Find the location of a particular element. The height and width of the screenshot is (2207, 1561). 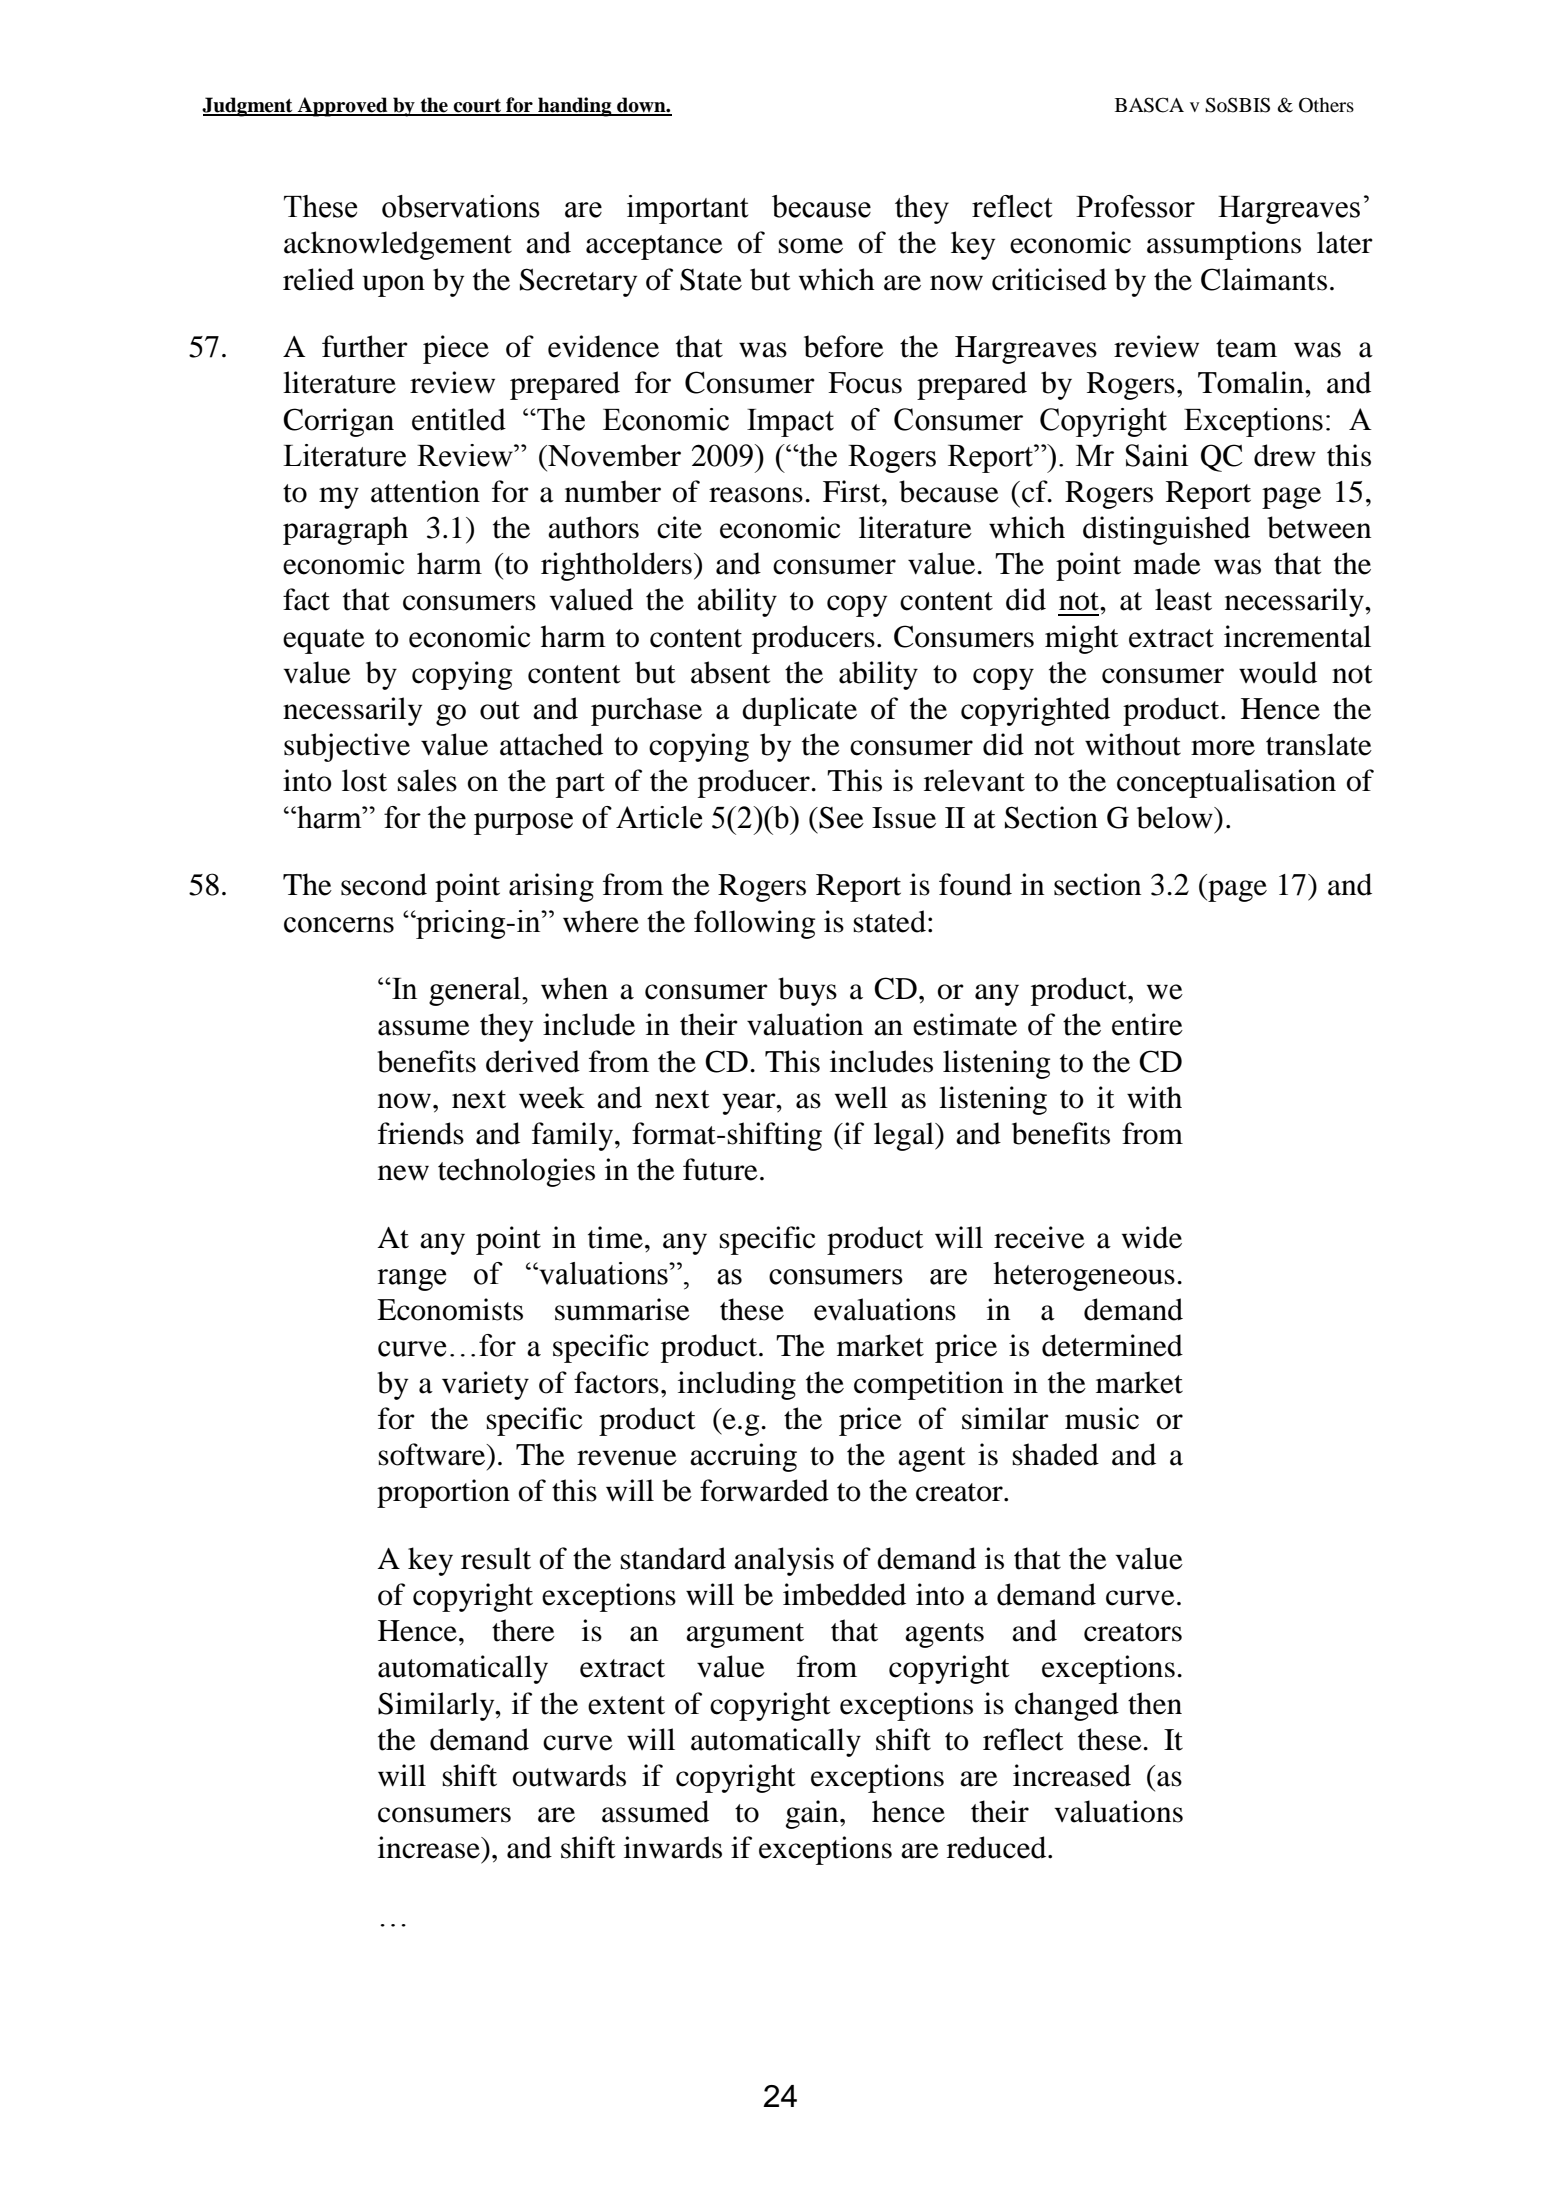

buys is located at coordinates (807, 991).
